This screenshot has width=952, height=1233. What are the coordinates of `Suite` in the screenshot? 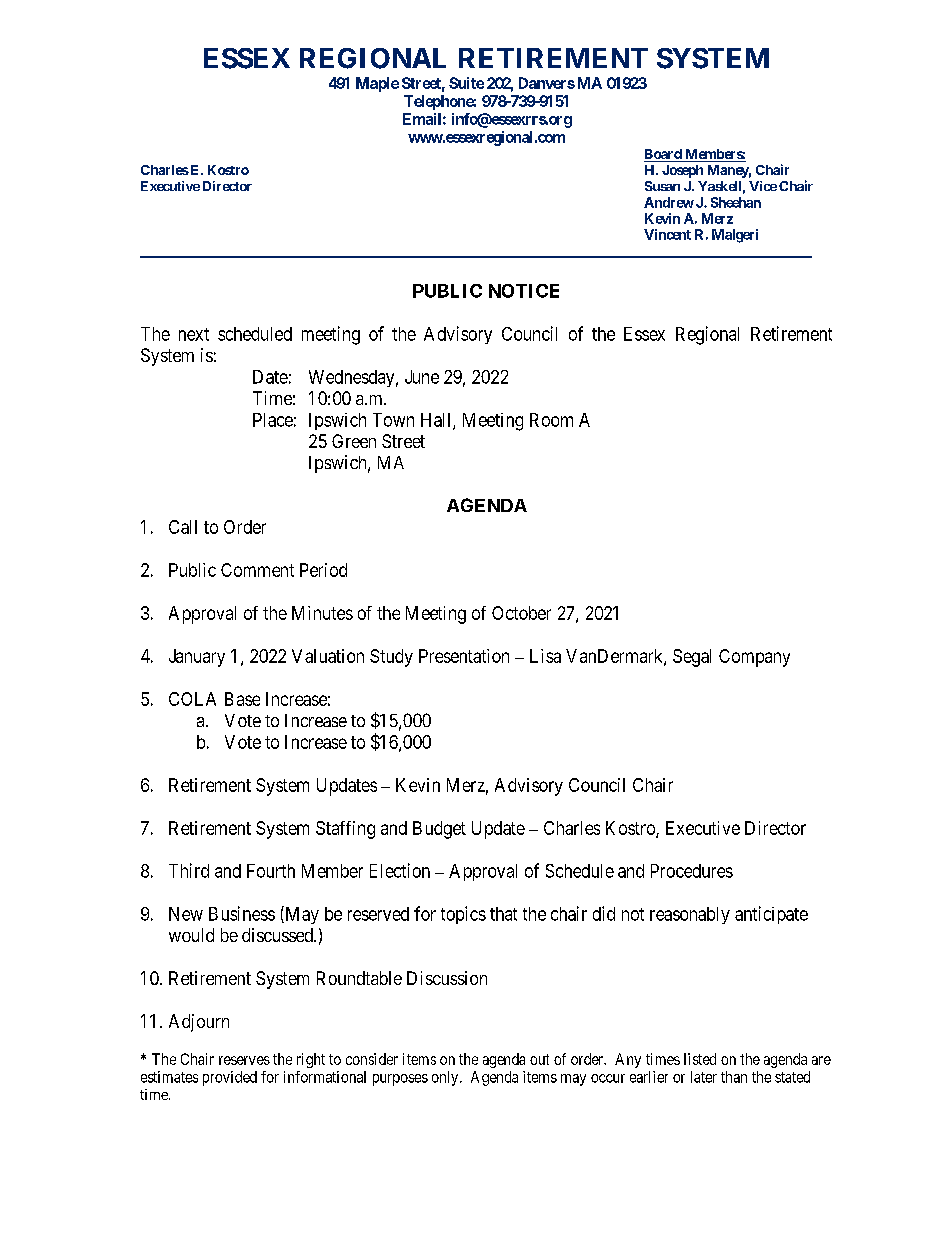 It's located at (466, 83).
